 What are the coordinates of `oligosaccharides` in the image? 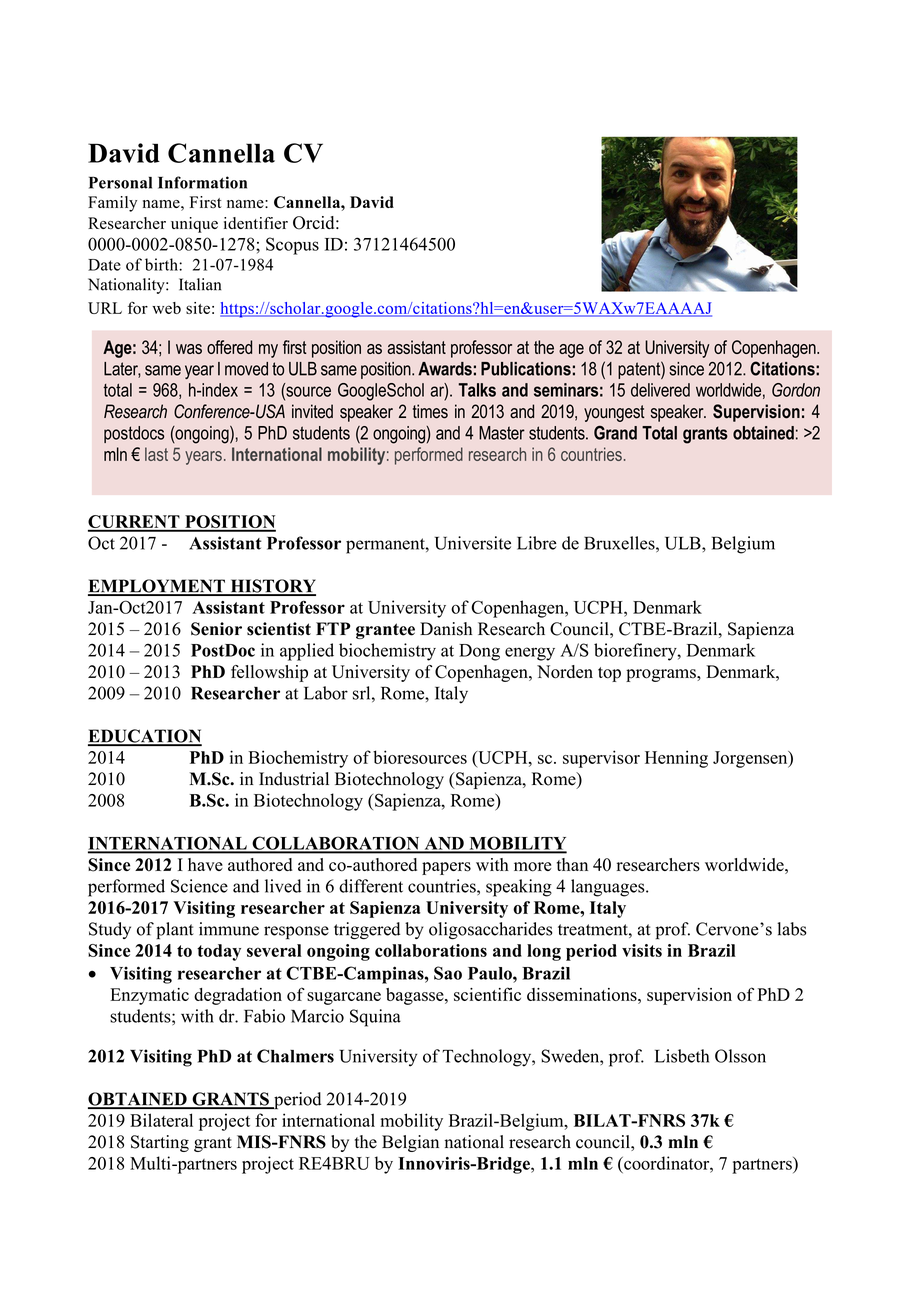 It's located at (490, 931).
